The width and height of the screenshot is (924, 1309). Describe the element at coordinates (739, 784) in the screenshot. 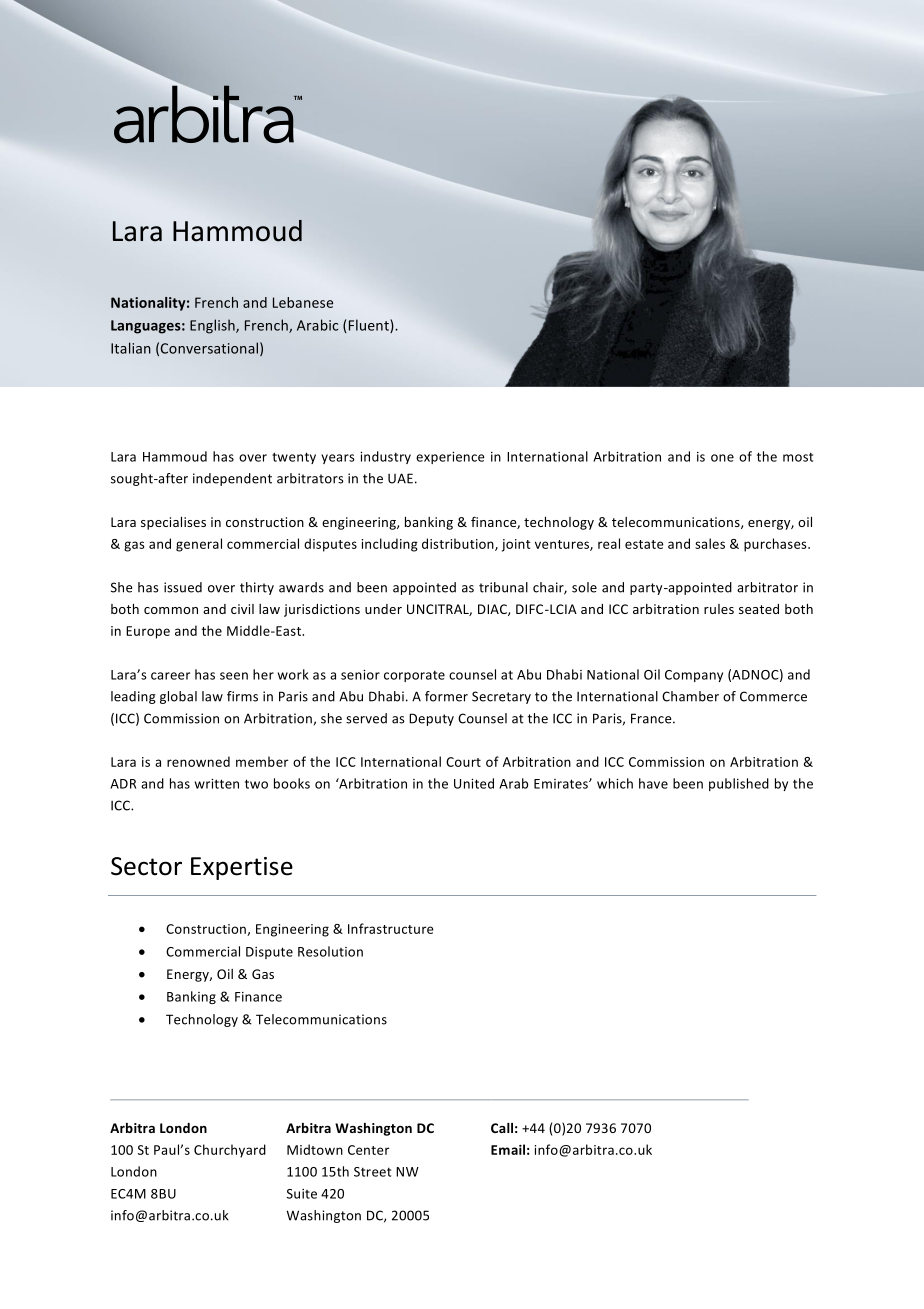

I see `published` at that location.
